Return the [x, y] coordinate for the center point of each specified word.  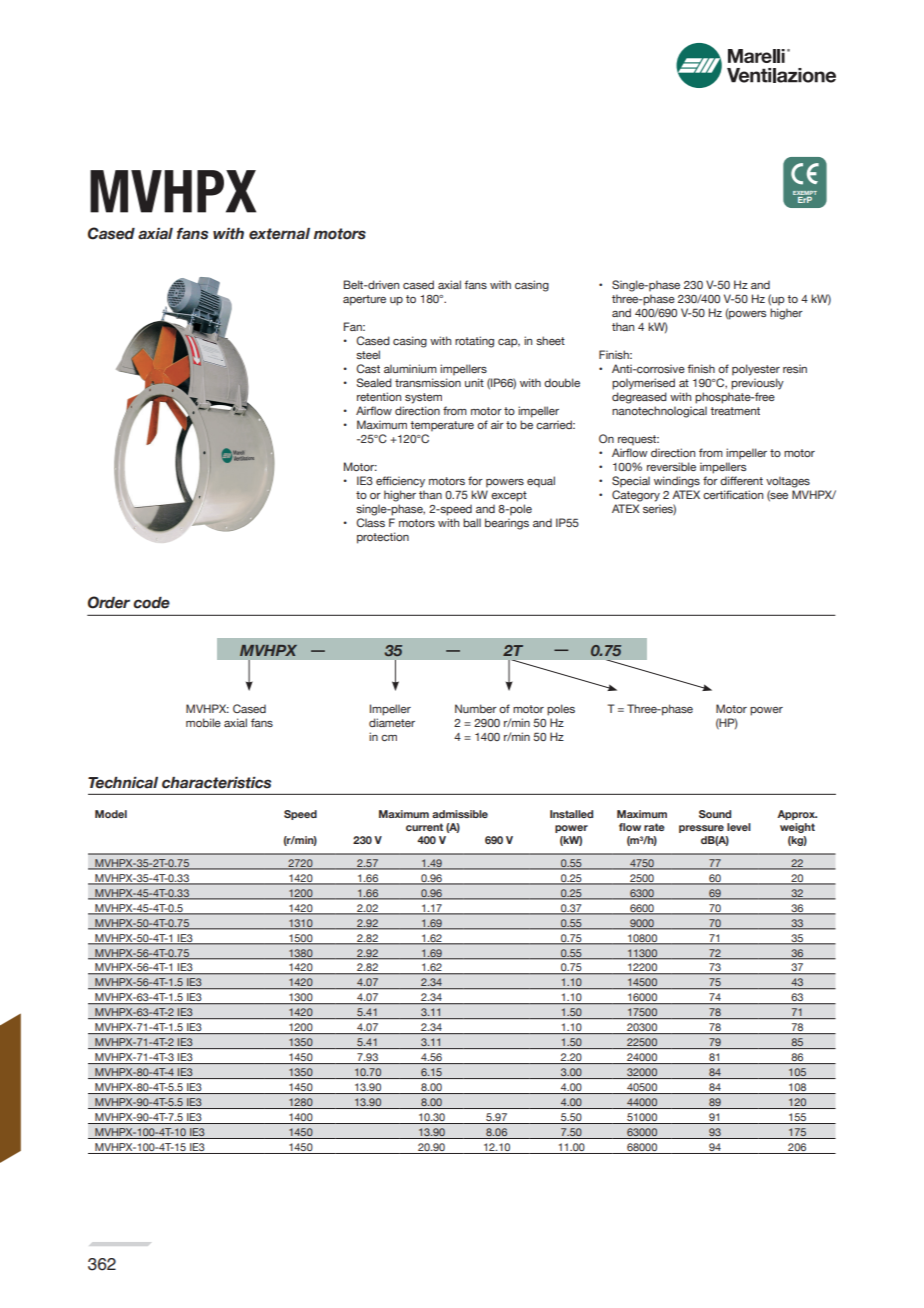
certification [733, 494]
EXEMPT [805, 193]
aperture [364, 300]
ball [472, 522]
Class [370, 522]
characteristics [216, 783]
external [279, 234]
